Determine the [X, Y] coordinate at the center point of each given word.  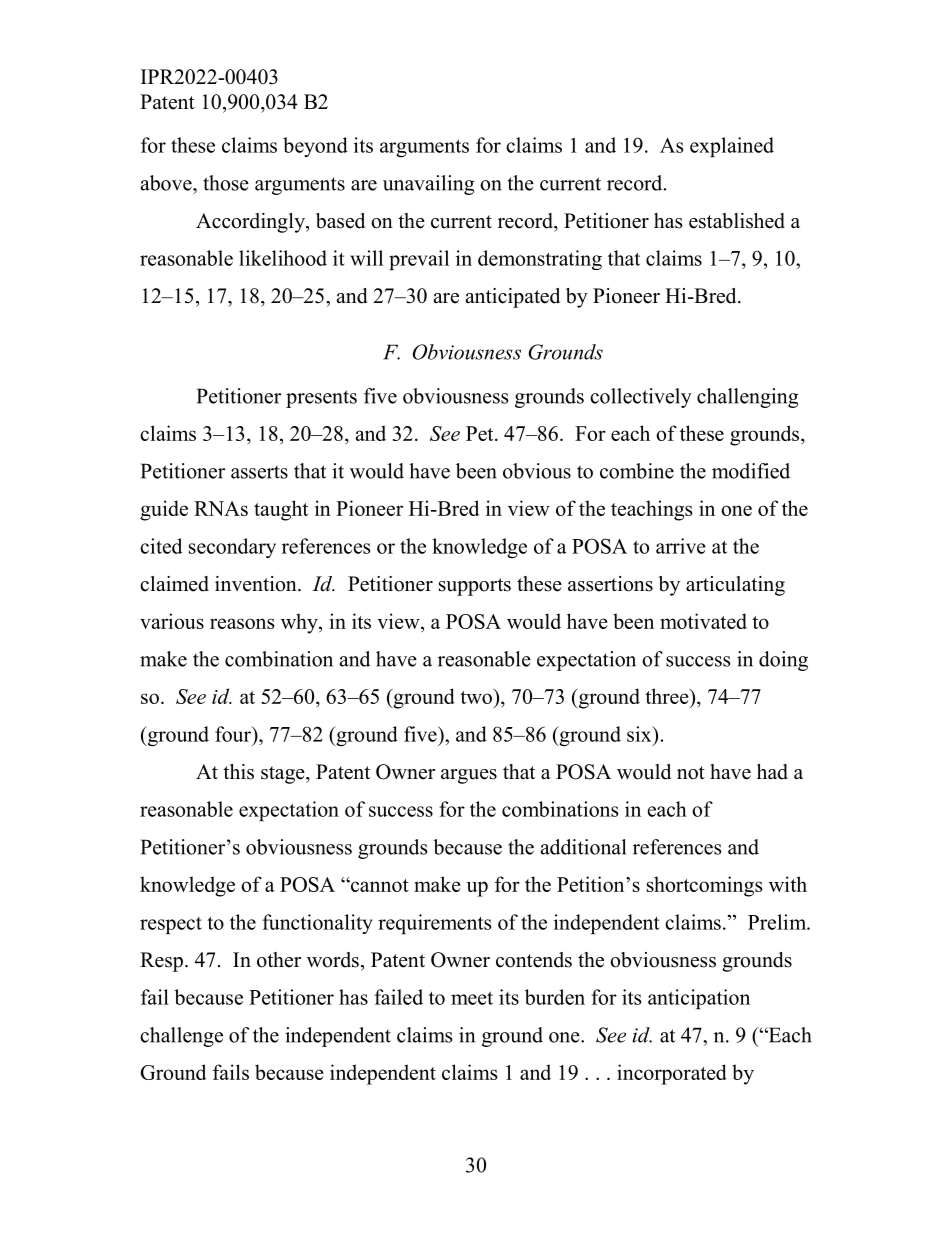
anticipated [513, 298]
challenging [748, 398]
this [238, 772]
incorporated [672, 1074]
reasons [242, 623]
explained [732, 147]
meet [472, 998]
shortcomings [704, 886]
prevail [419, 260]
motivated [703, 621]
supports [475, 587]
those [226, 183]
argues [469, 776]
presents [321, 399]
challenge [181, 1037]
